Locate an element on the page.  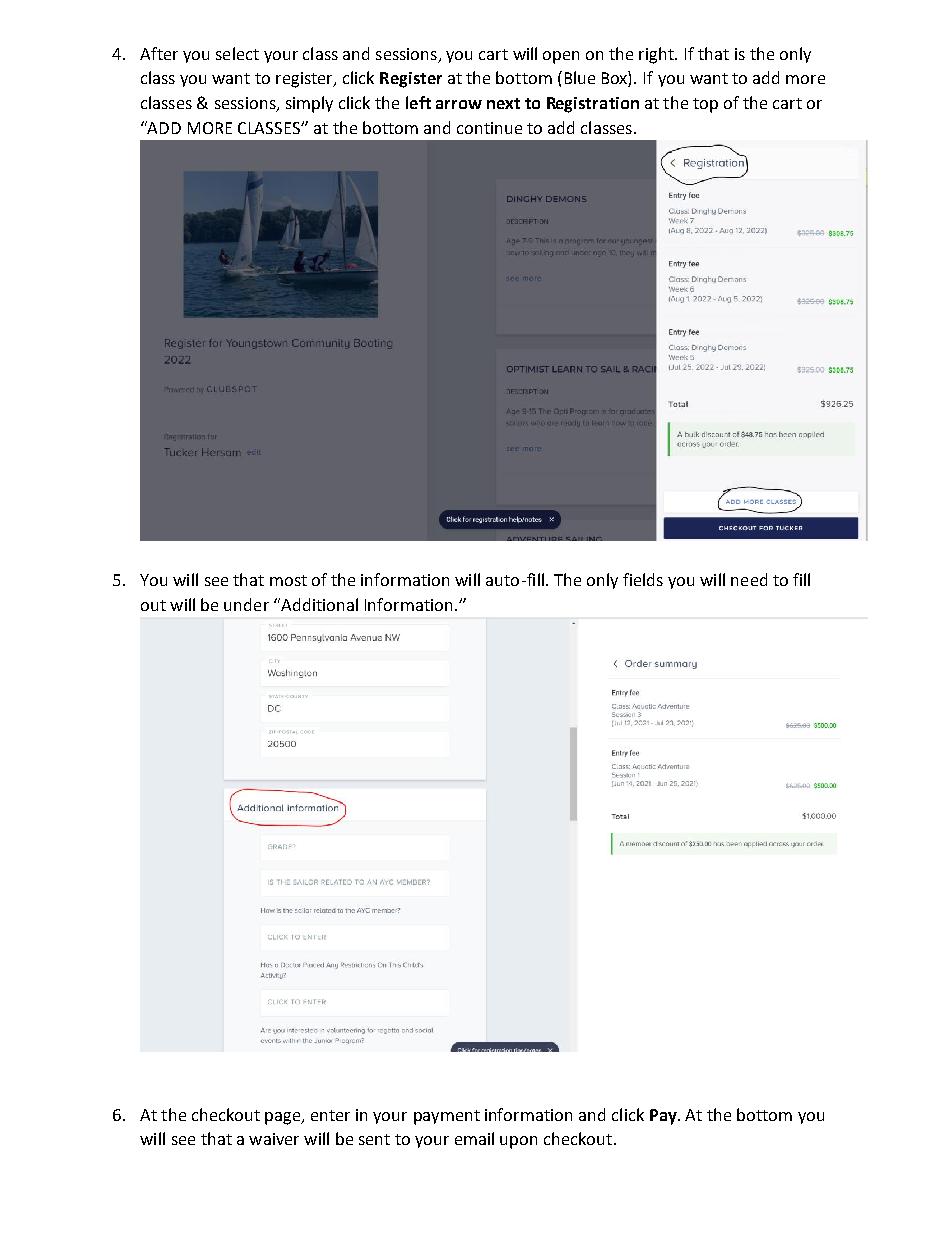
top is located at coordinates (705, 105).
